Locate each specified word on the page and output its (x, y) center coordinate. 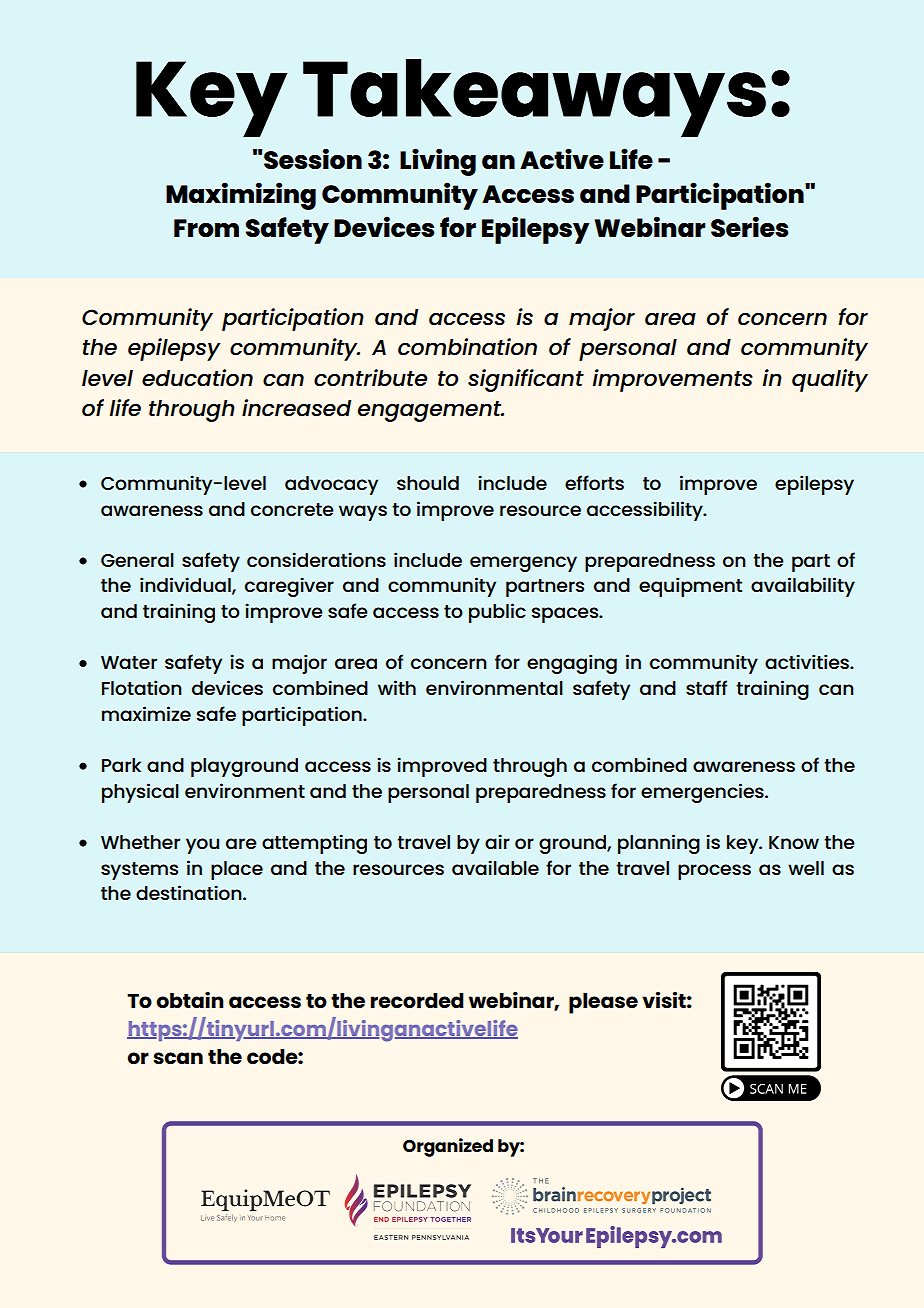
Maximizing (241, 196)
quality (830, 380)
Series (749, 226)
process (714, 872)
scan (178, 1058)
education (197, 378)
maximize (146, 713)
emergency (523, 564)
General (137, 560)
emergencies (703, 793)
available (495, 867)
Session (313, 158)
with (397, 687)
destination (190, 892)
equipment (690, 587)
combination (467, 347)
